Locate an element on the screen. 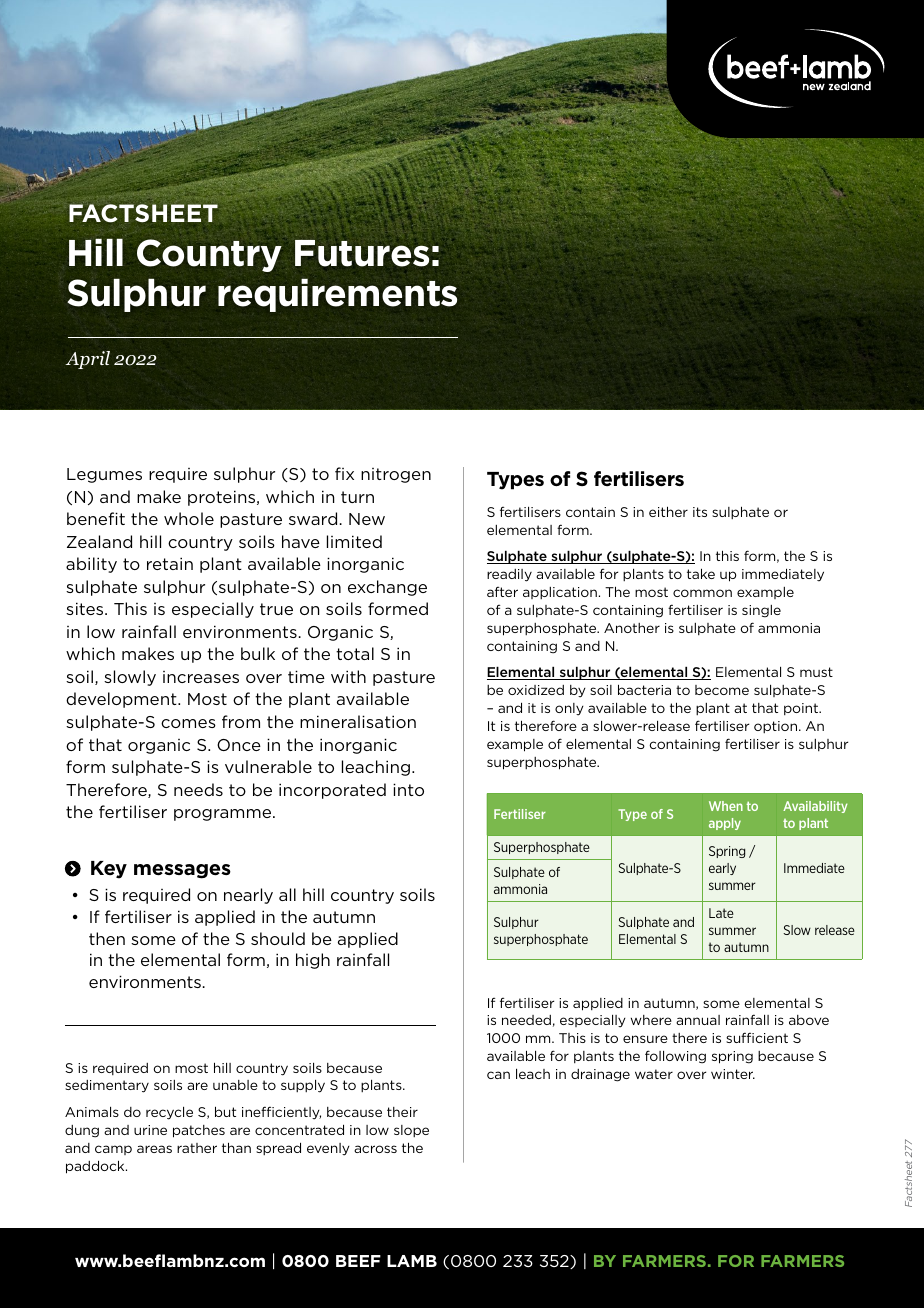  slope is located at coordinates (411, 1131).
